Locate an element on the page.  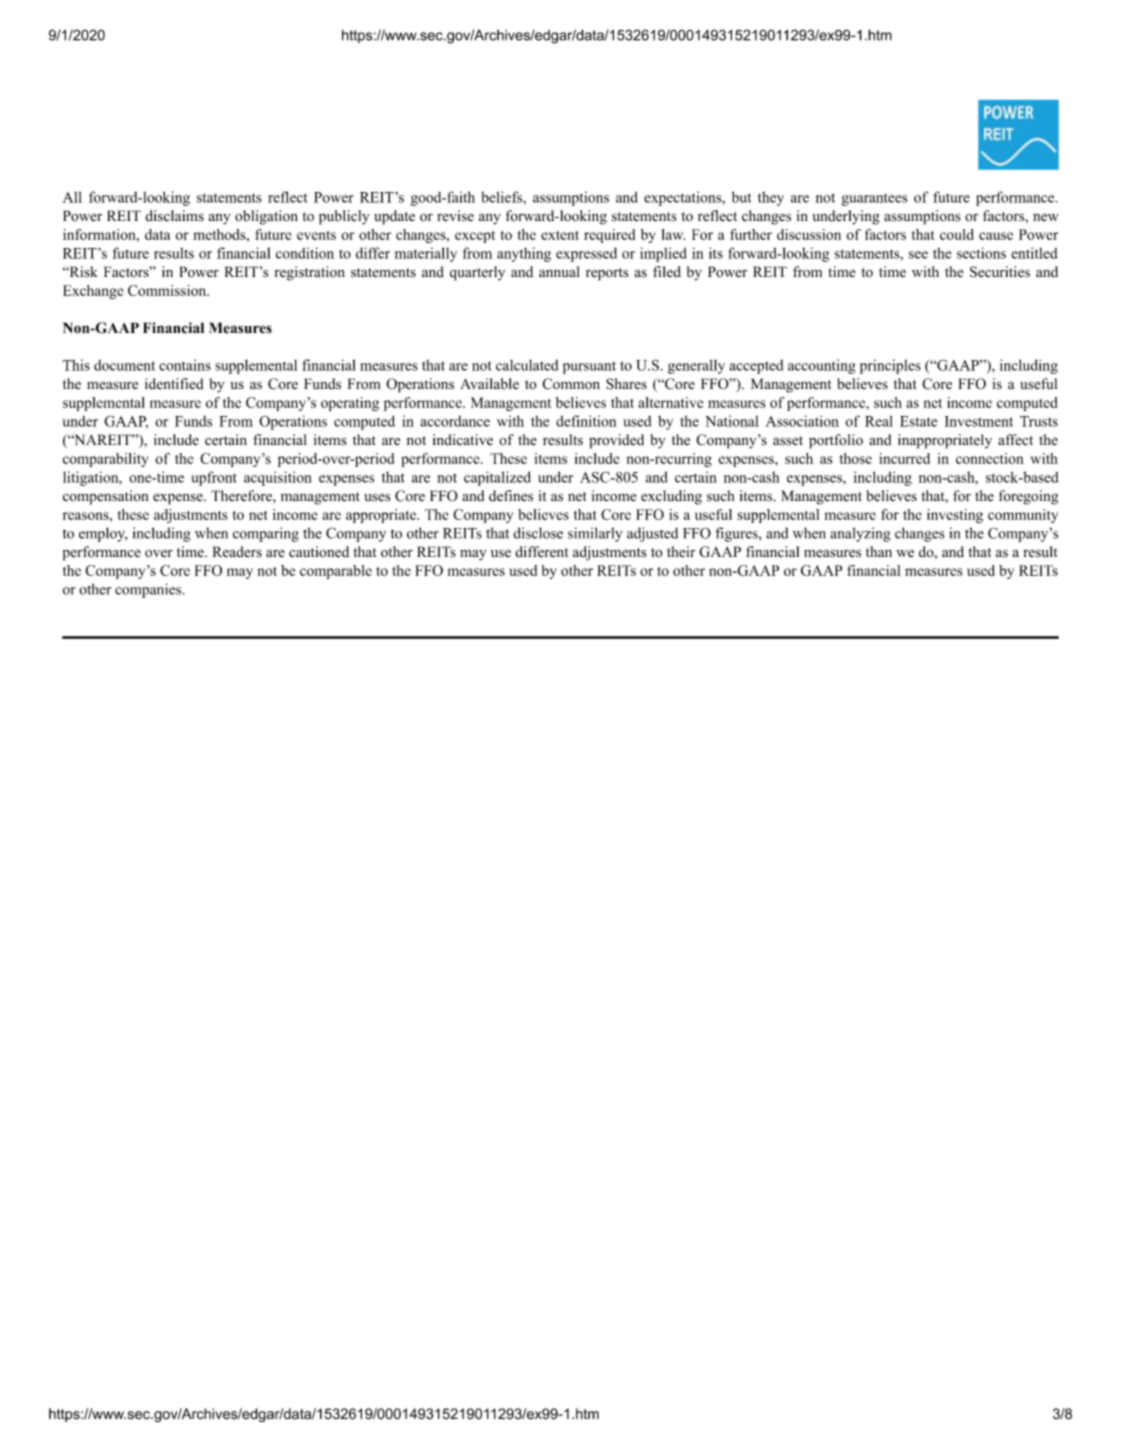
Estate is located at coordinates (918, 421).
